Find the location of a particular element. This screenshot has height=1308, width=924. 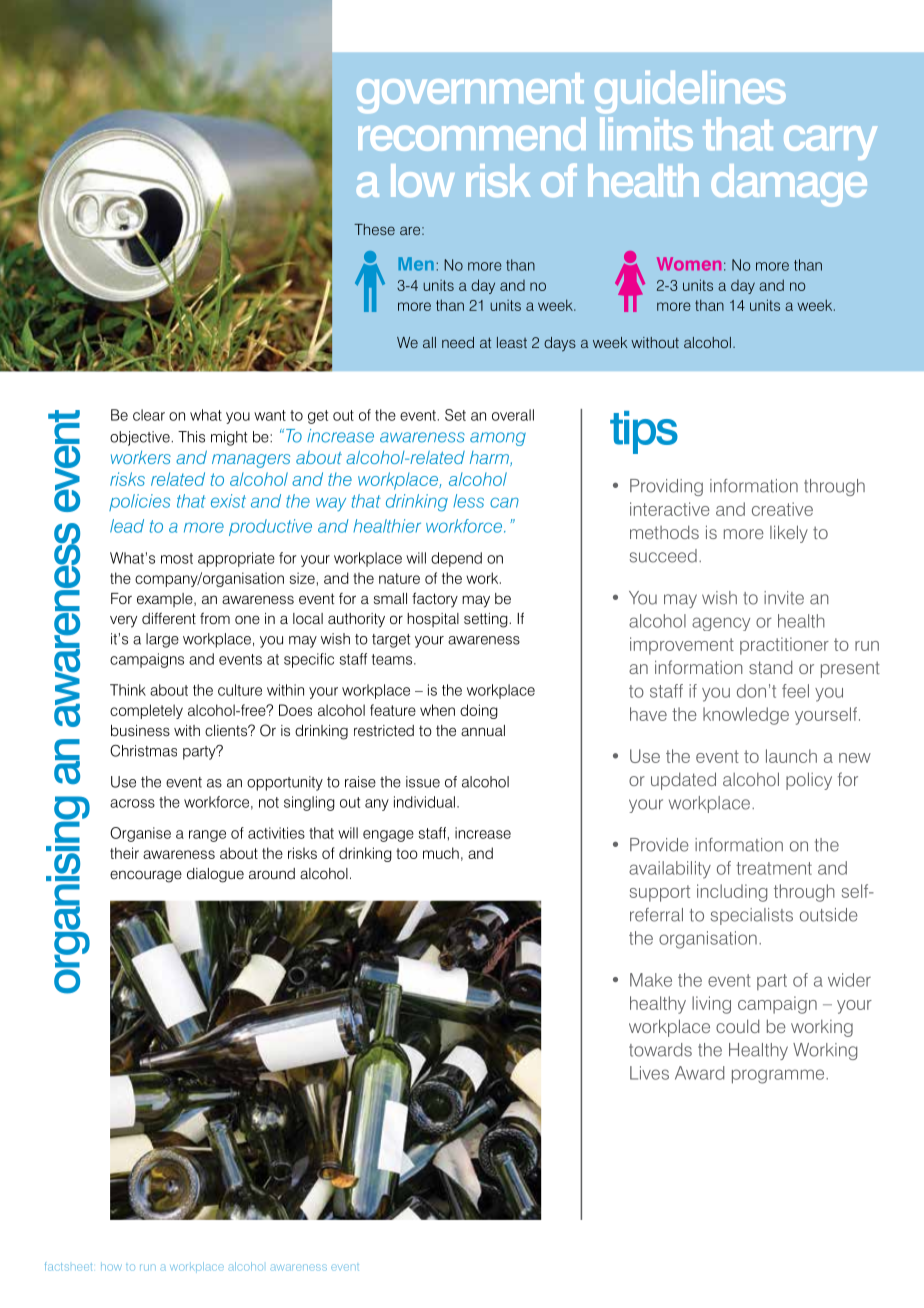

specialists is located at coordinates (752, 916).
